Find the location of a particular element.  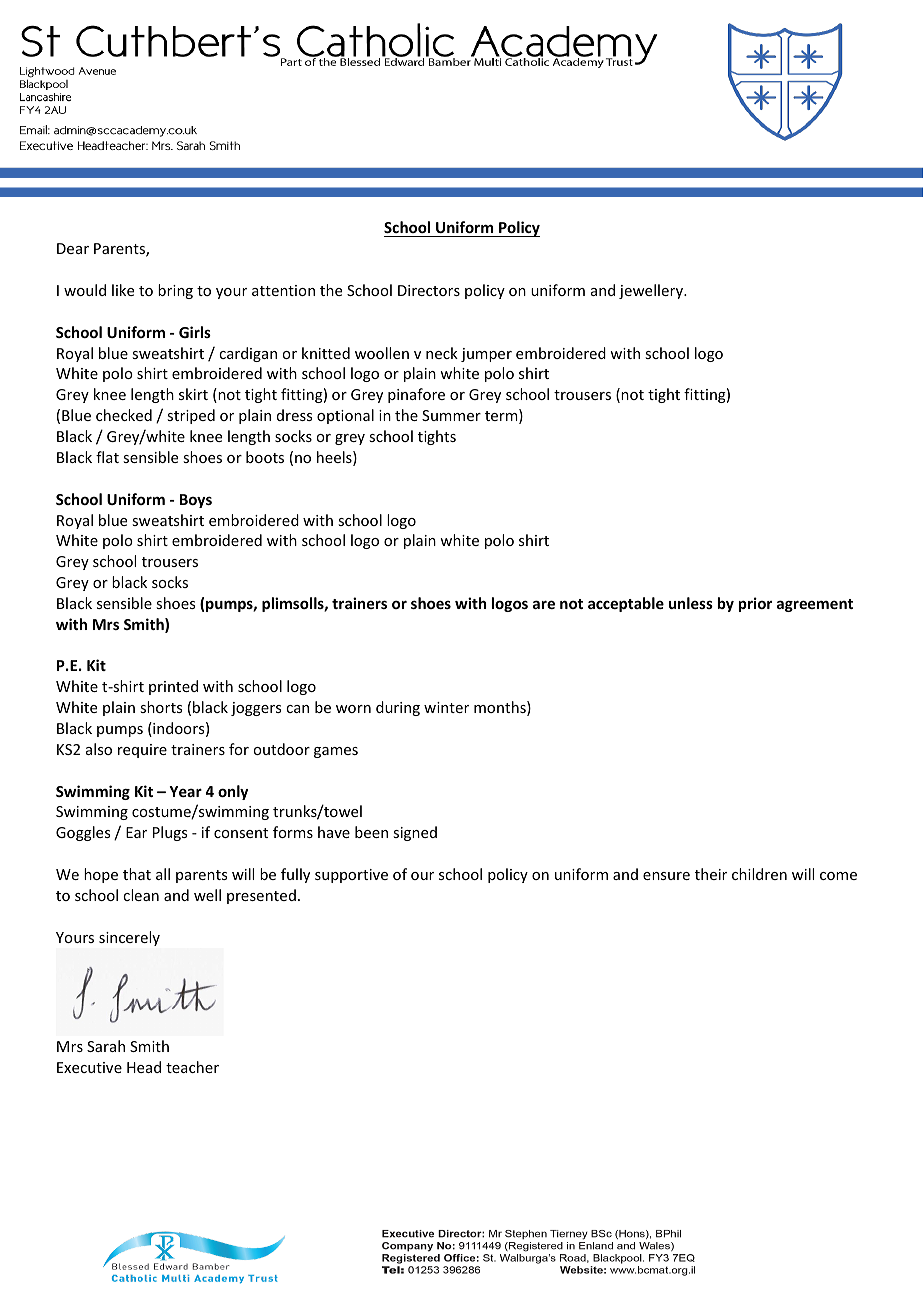

winter is located at coordinates (446, 707).
